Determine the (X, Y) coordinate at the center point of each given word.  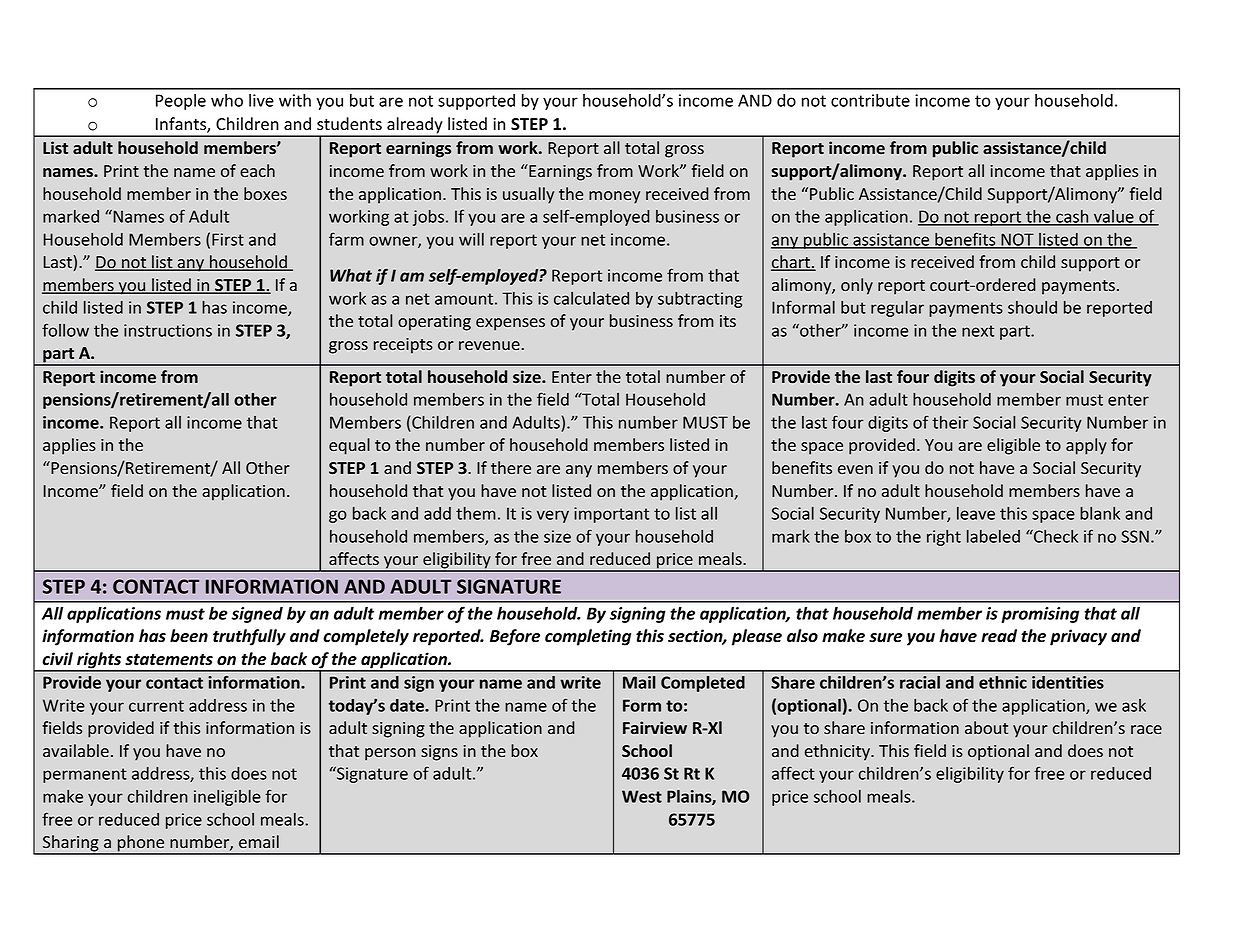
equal (349, 446)
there (511, 467)
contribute (870, 100)
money (614, 197)
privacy (1078, 637)
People (181, 102)
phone (141, 844)
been (189, 636)
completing (588, 637)
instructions (168, 330)
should (1032, 307)
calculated (591, 298)
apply (1086, 446)
